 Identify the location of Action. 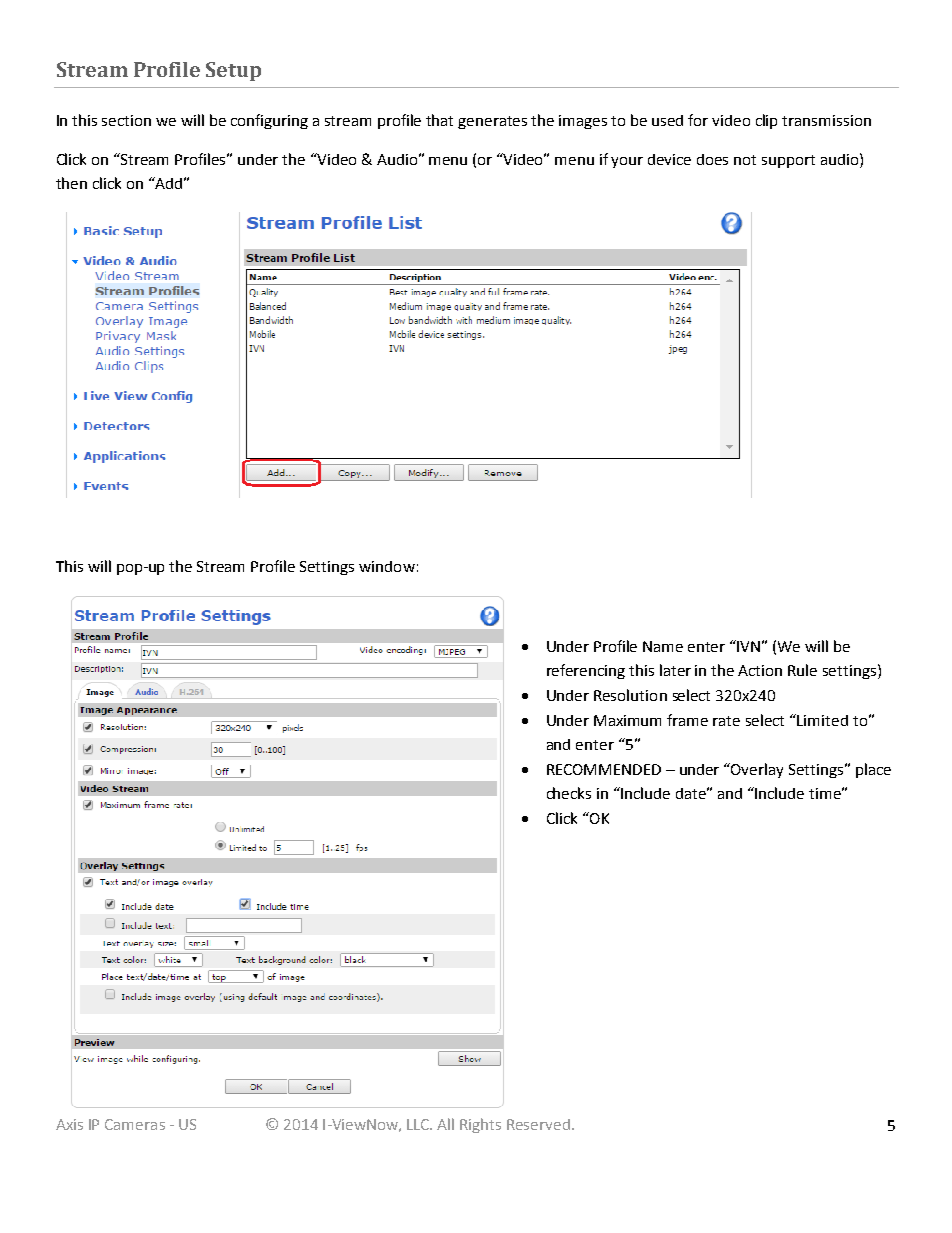
(760, 670).
